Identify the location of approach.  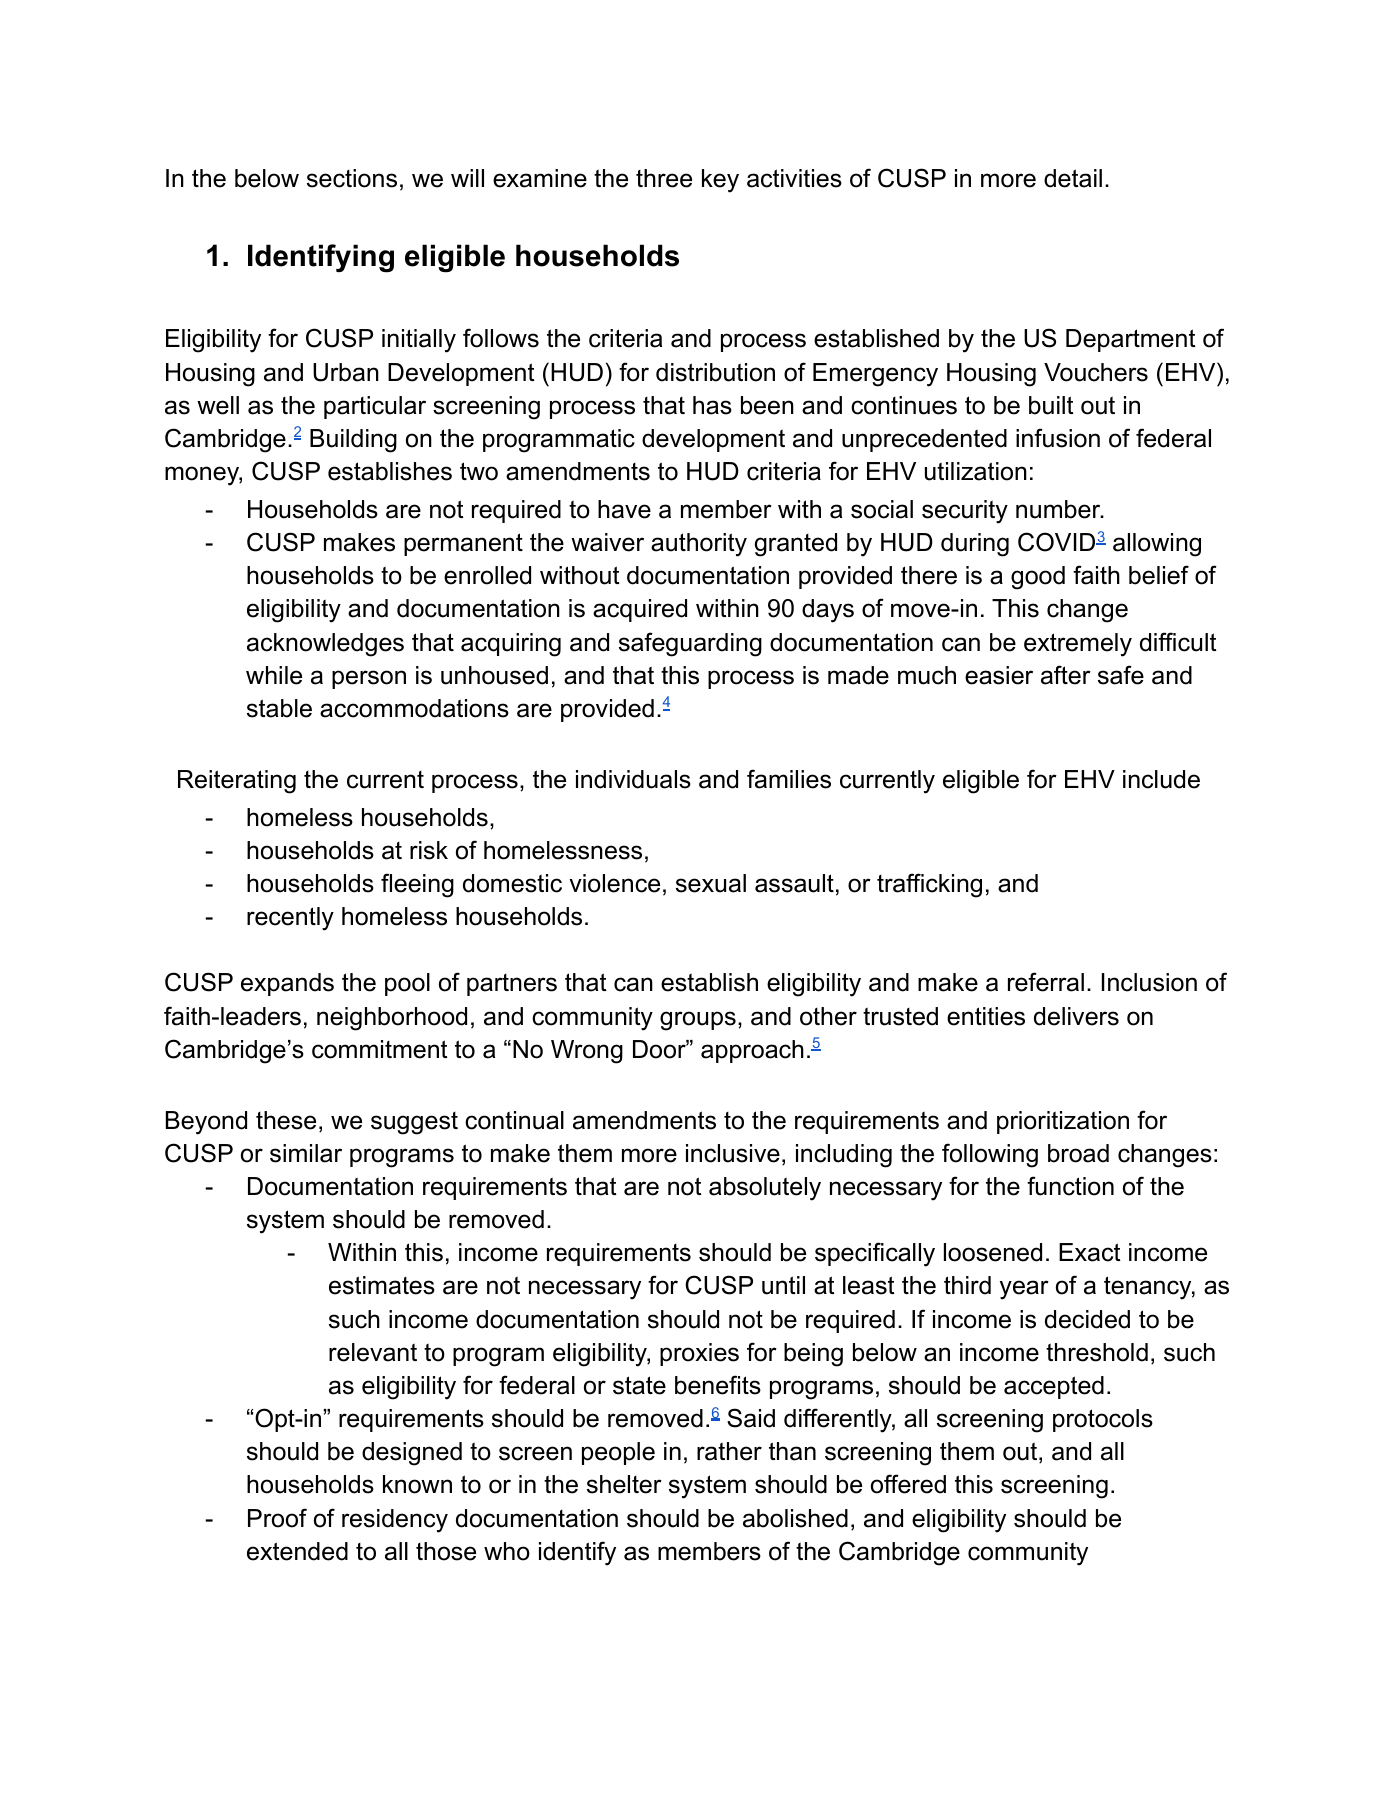
(752, 1051).
